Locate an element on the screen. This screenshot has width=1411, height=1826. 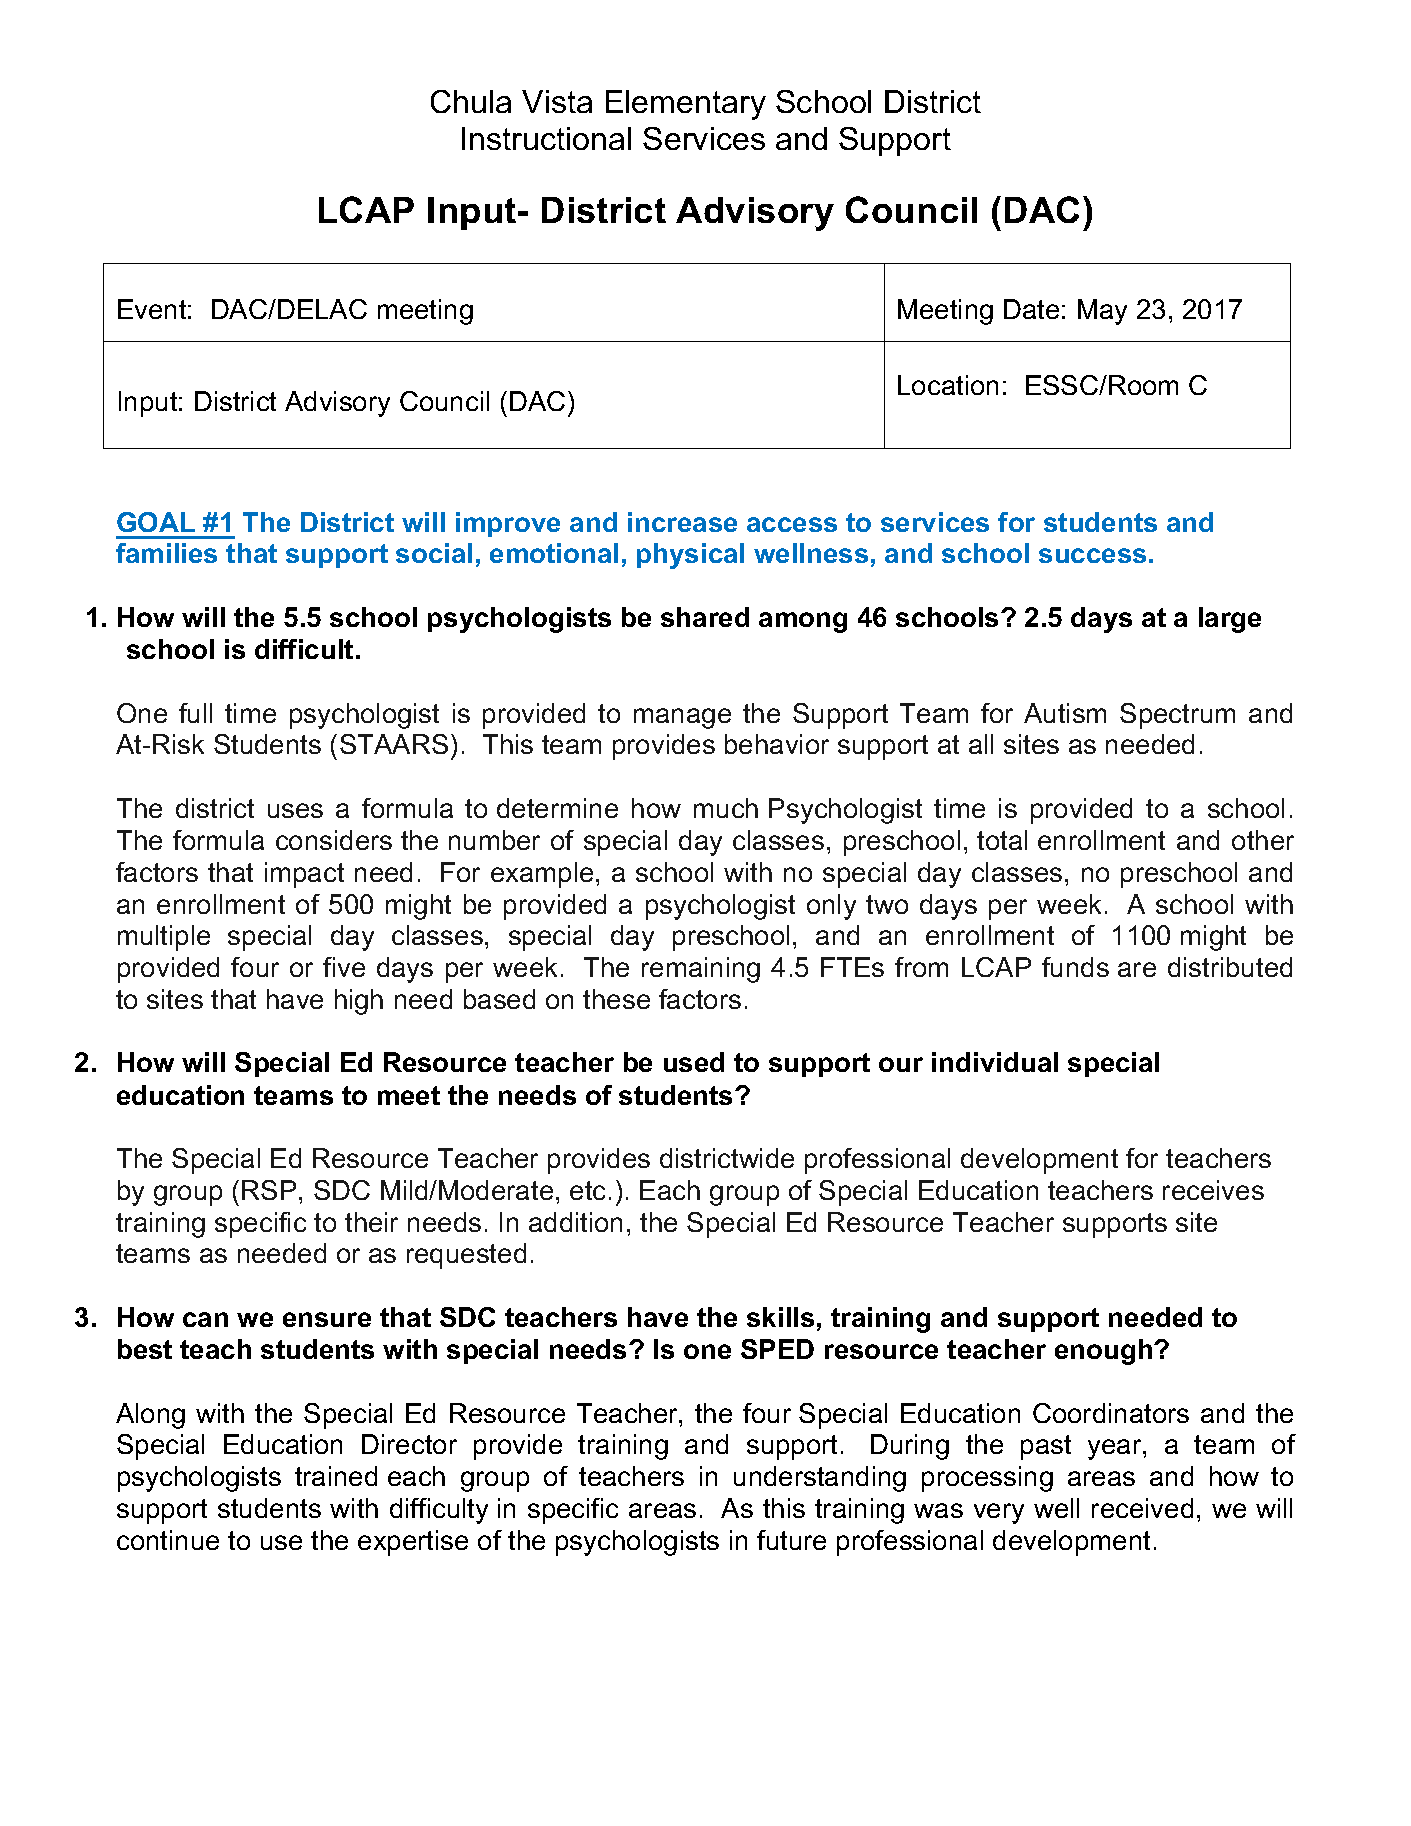
trained is located at coordinates (336, 1476).
